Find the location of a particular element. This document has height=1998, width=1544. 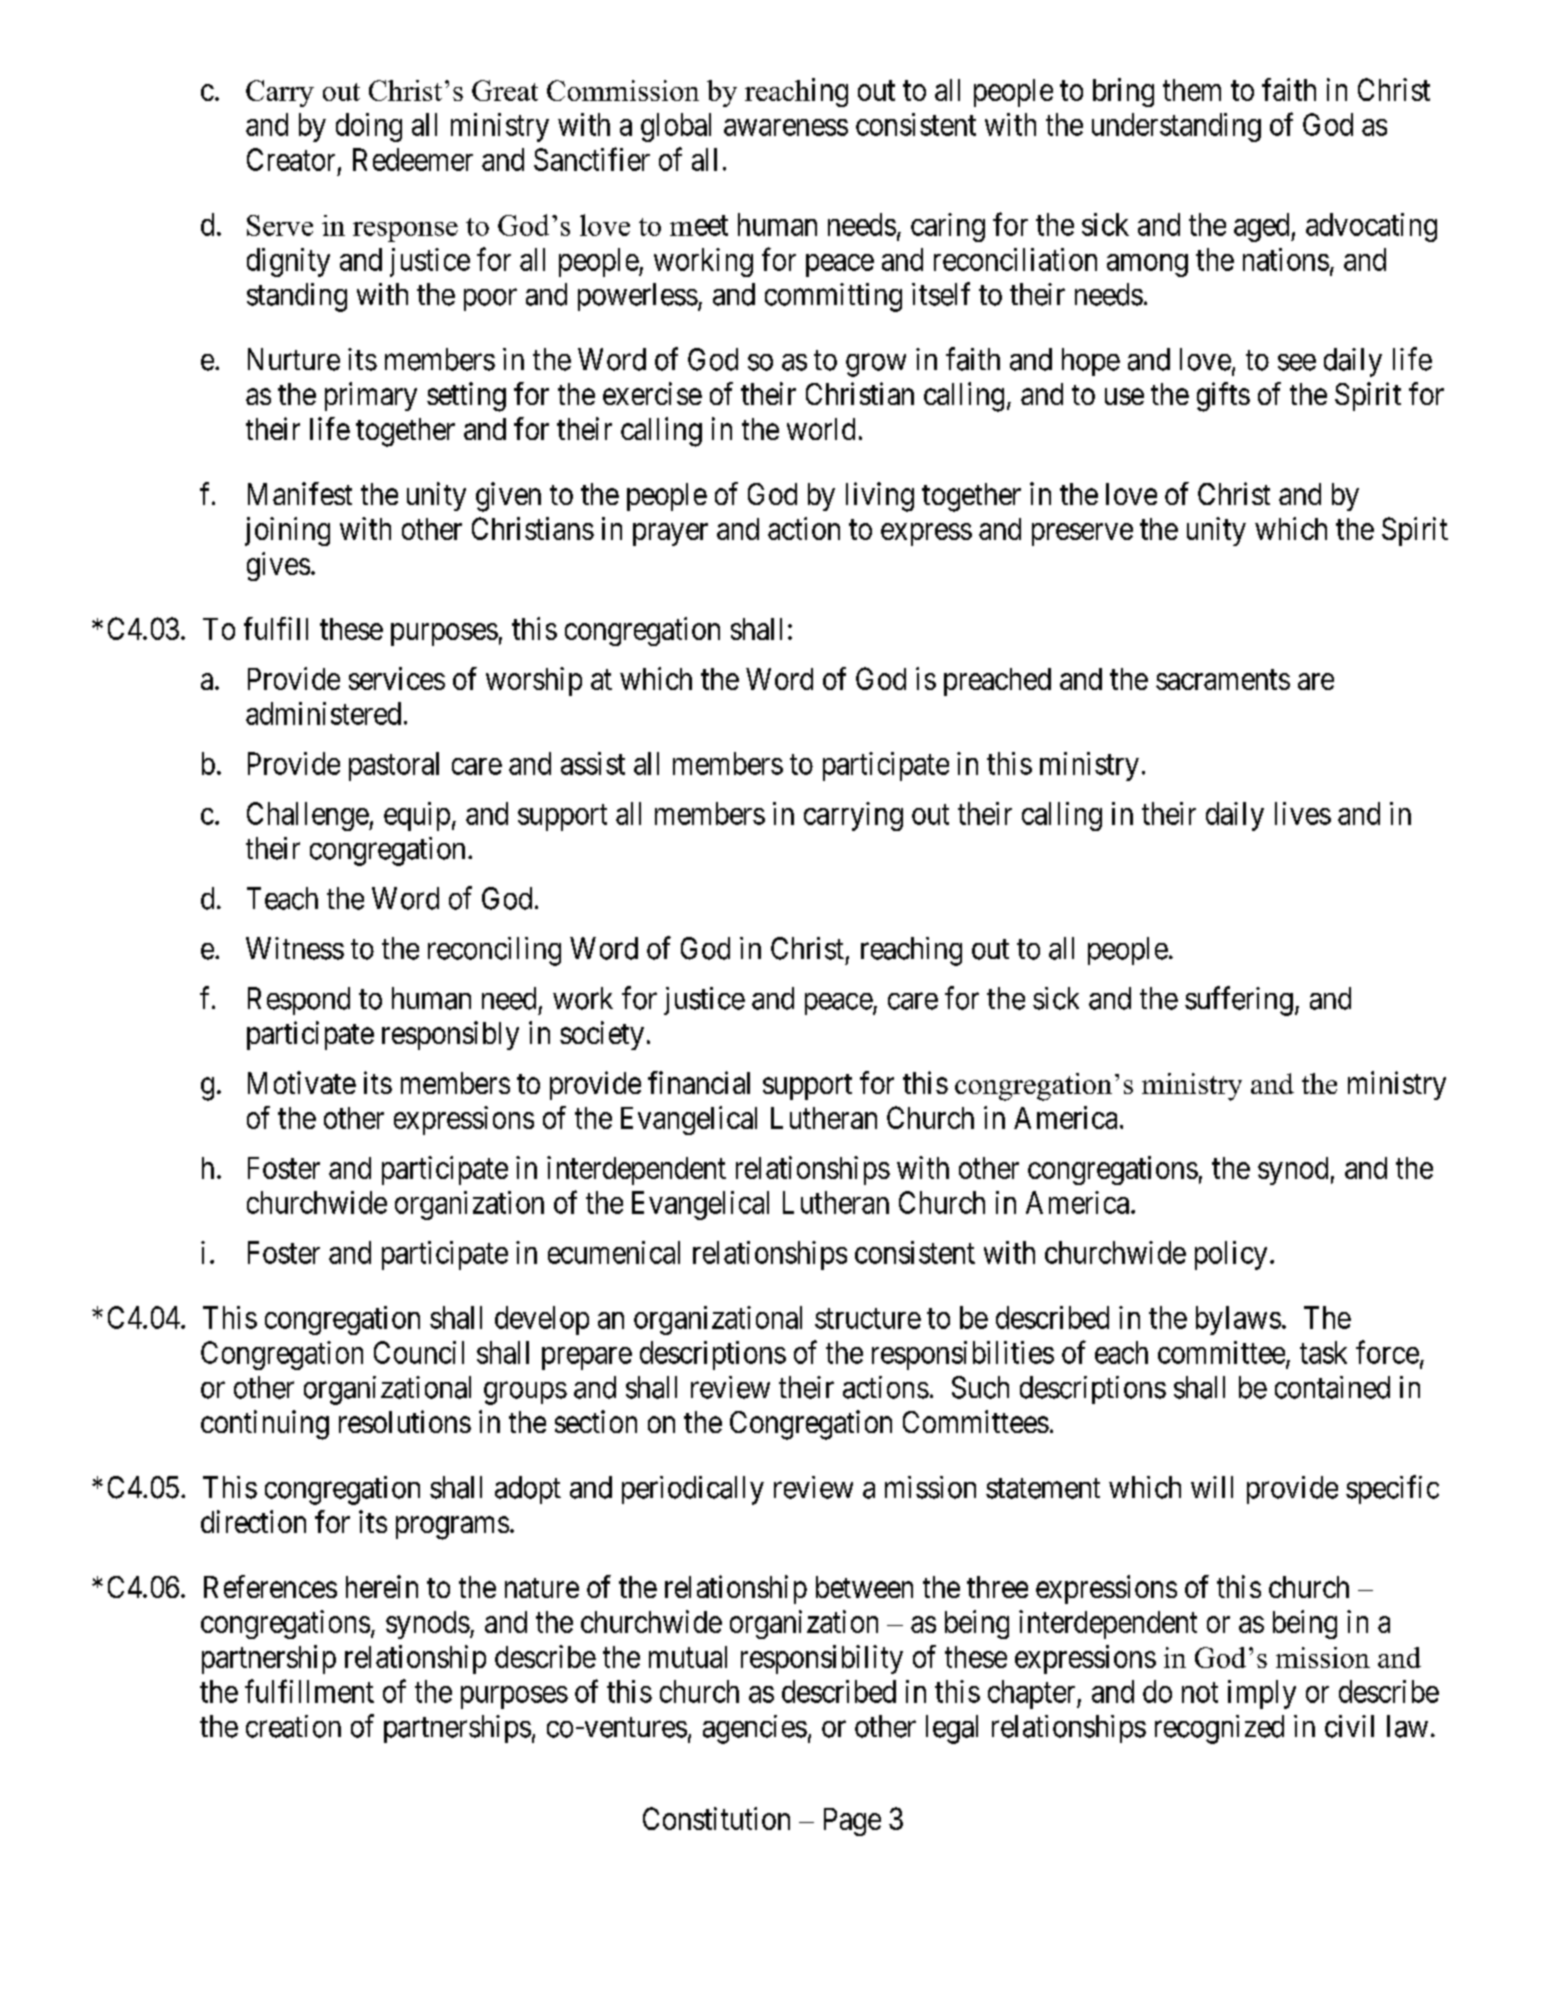

assist is located at coordinates (593, 763).
